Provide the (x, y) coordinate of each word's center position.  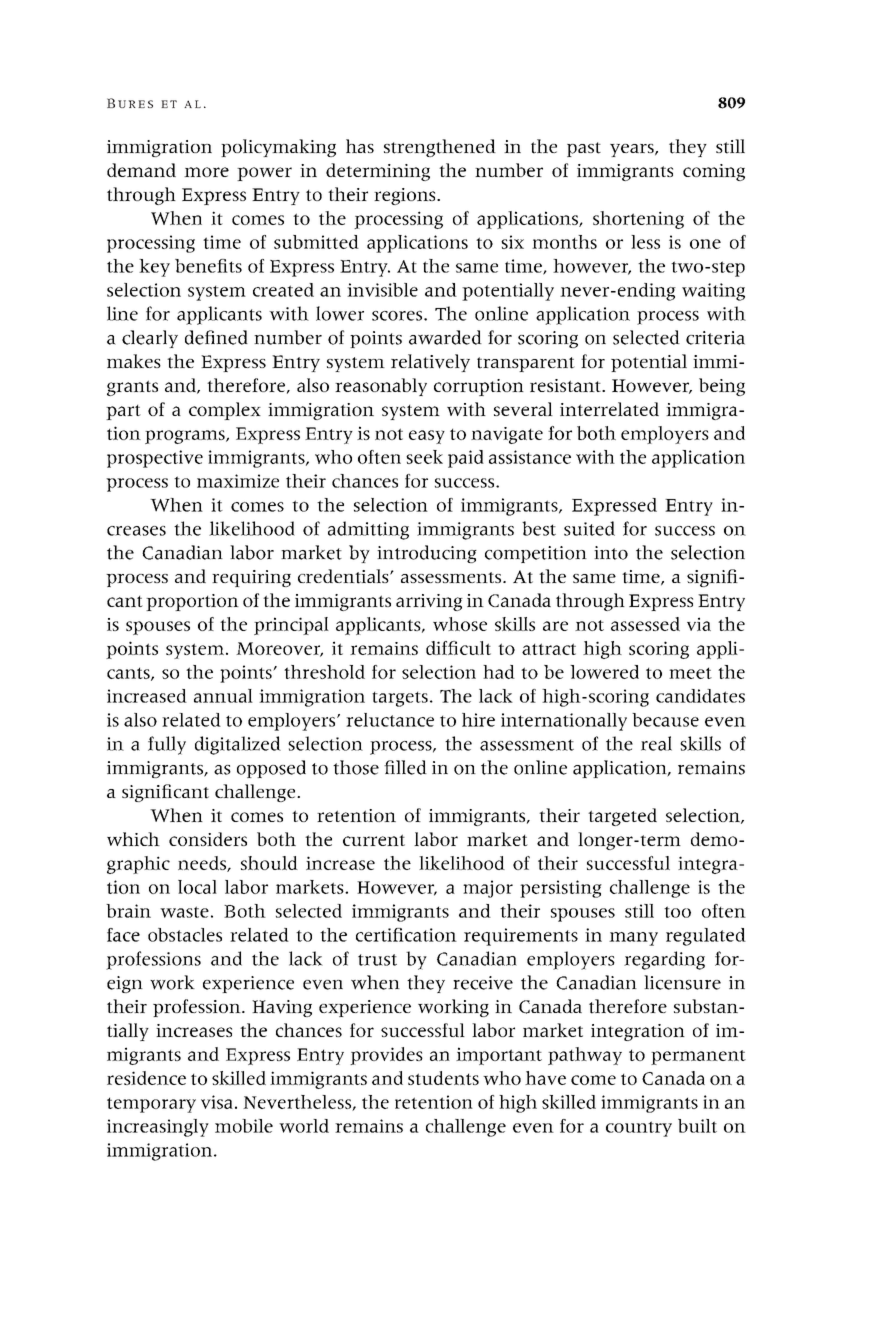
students (443, 1078)
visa (217, 1102)
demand (141, 170)
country (639, 1129)
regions (406, 196)
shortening (638, 220)
